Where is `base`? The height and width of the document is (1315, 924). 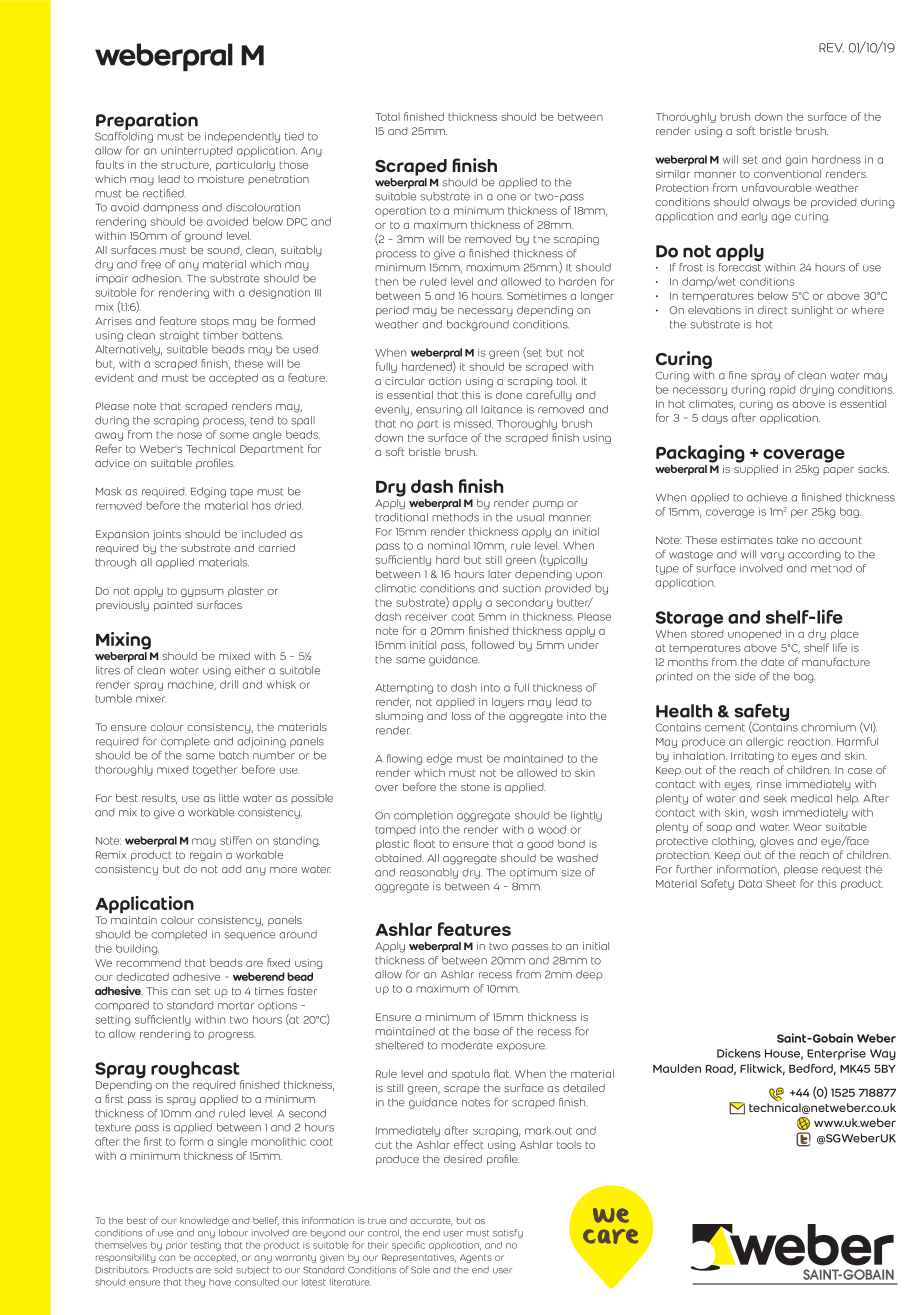
base is located at coordinates (486, 1031).
